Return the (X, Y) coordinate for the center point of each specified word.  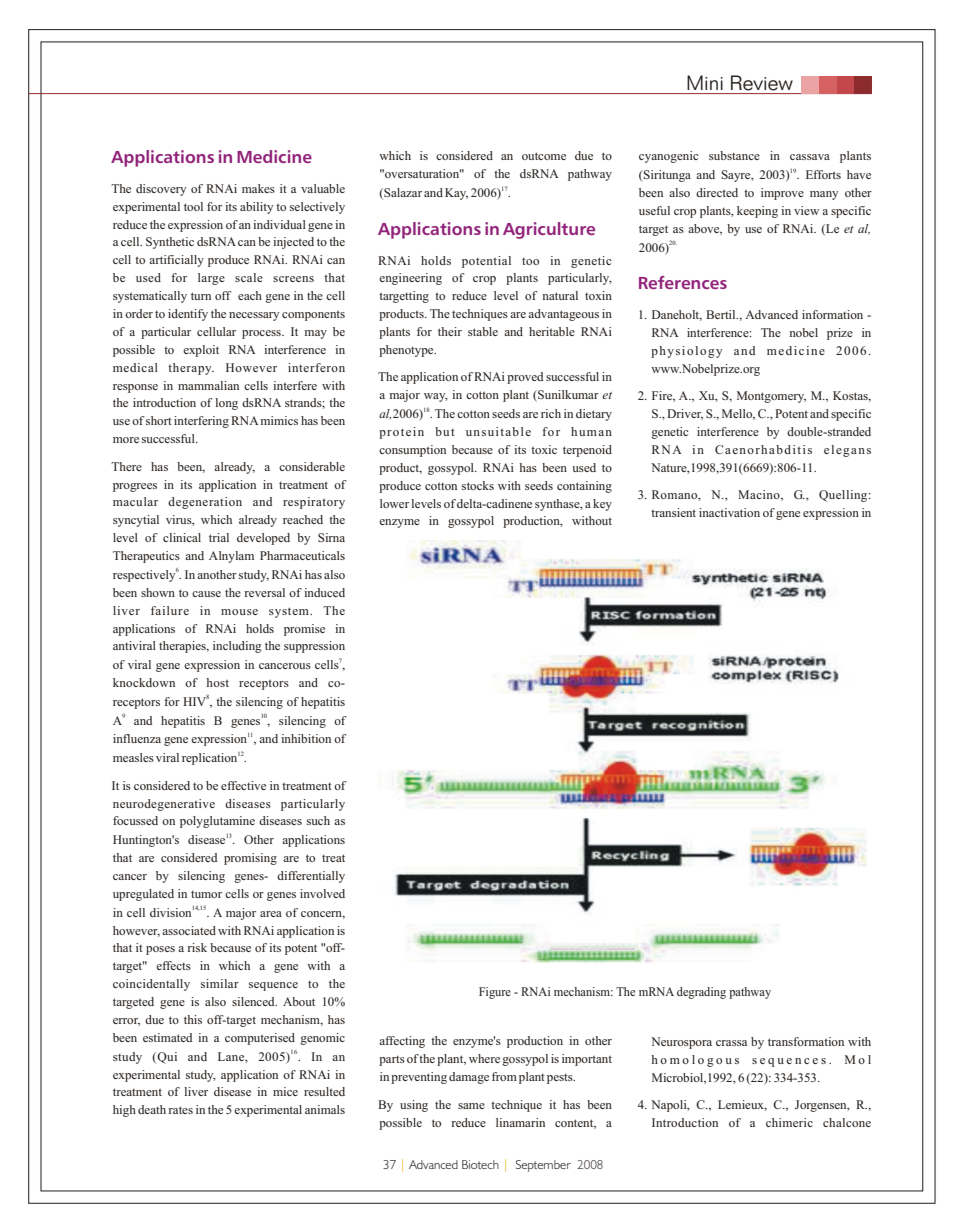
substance (734, 155)
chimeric (789, 1122)
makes (258, 188)
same (471, 1106)
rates (180, 1110)
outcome (544, 156)
